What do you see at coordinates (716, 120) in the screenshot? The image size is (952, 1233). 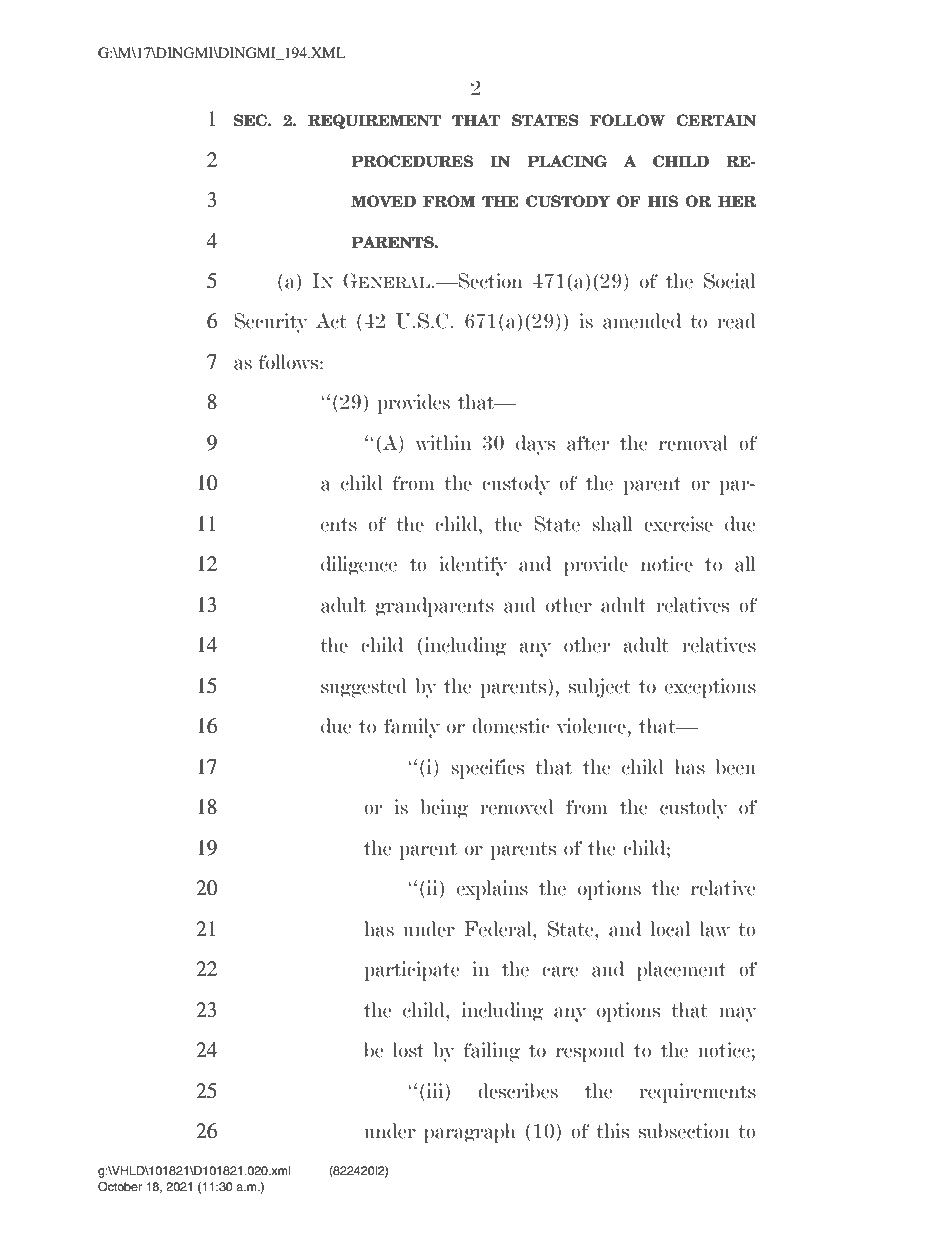 I see `CERTAIN` at bounding box center [716, 120].
